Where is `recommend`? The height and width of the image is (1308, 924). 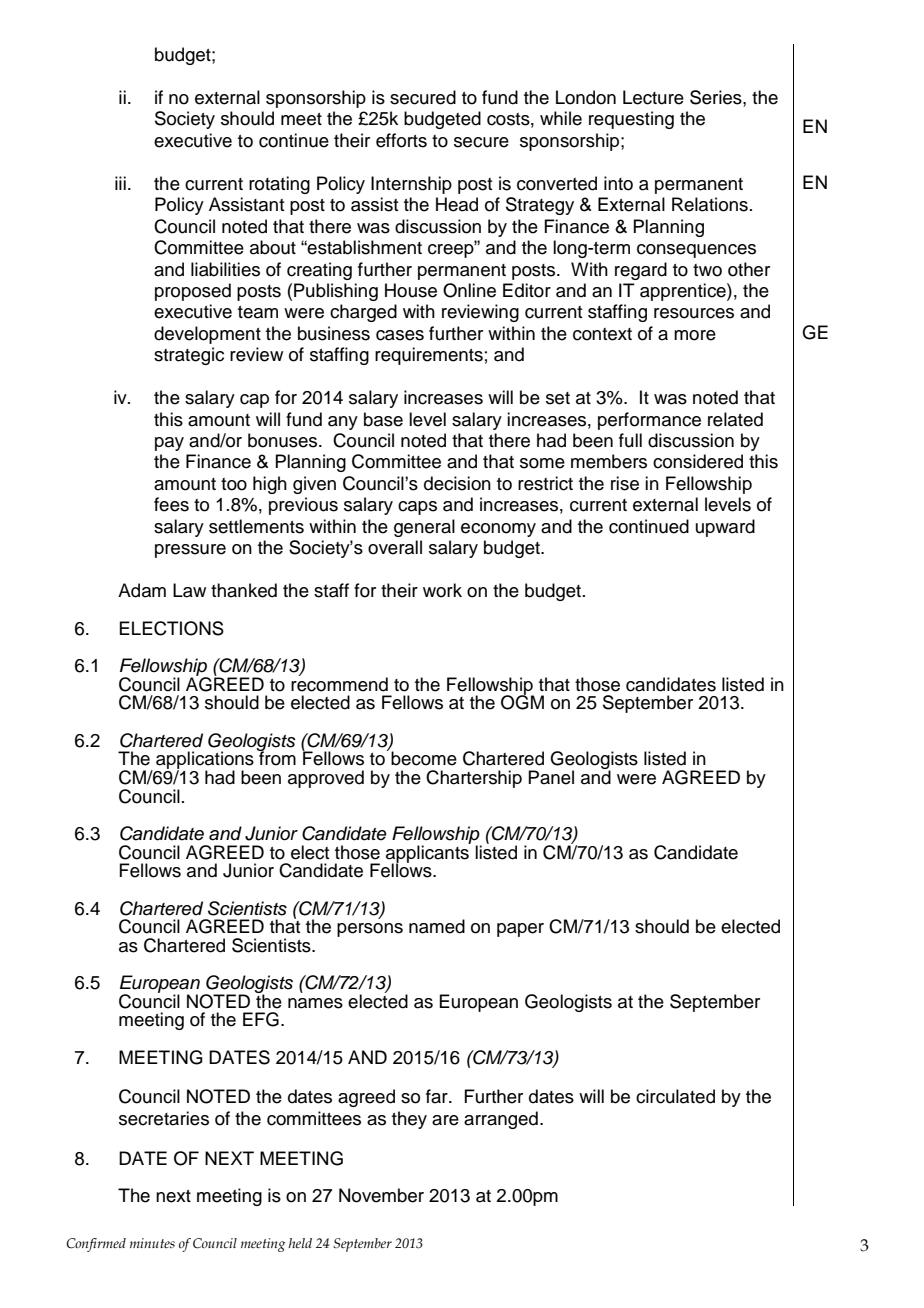 recommend is located at coordinates (339, 683).
